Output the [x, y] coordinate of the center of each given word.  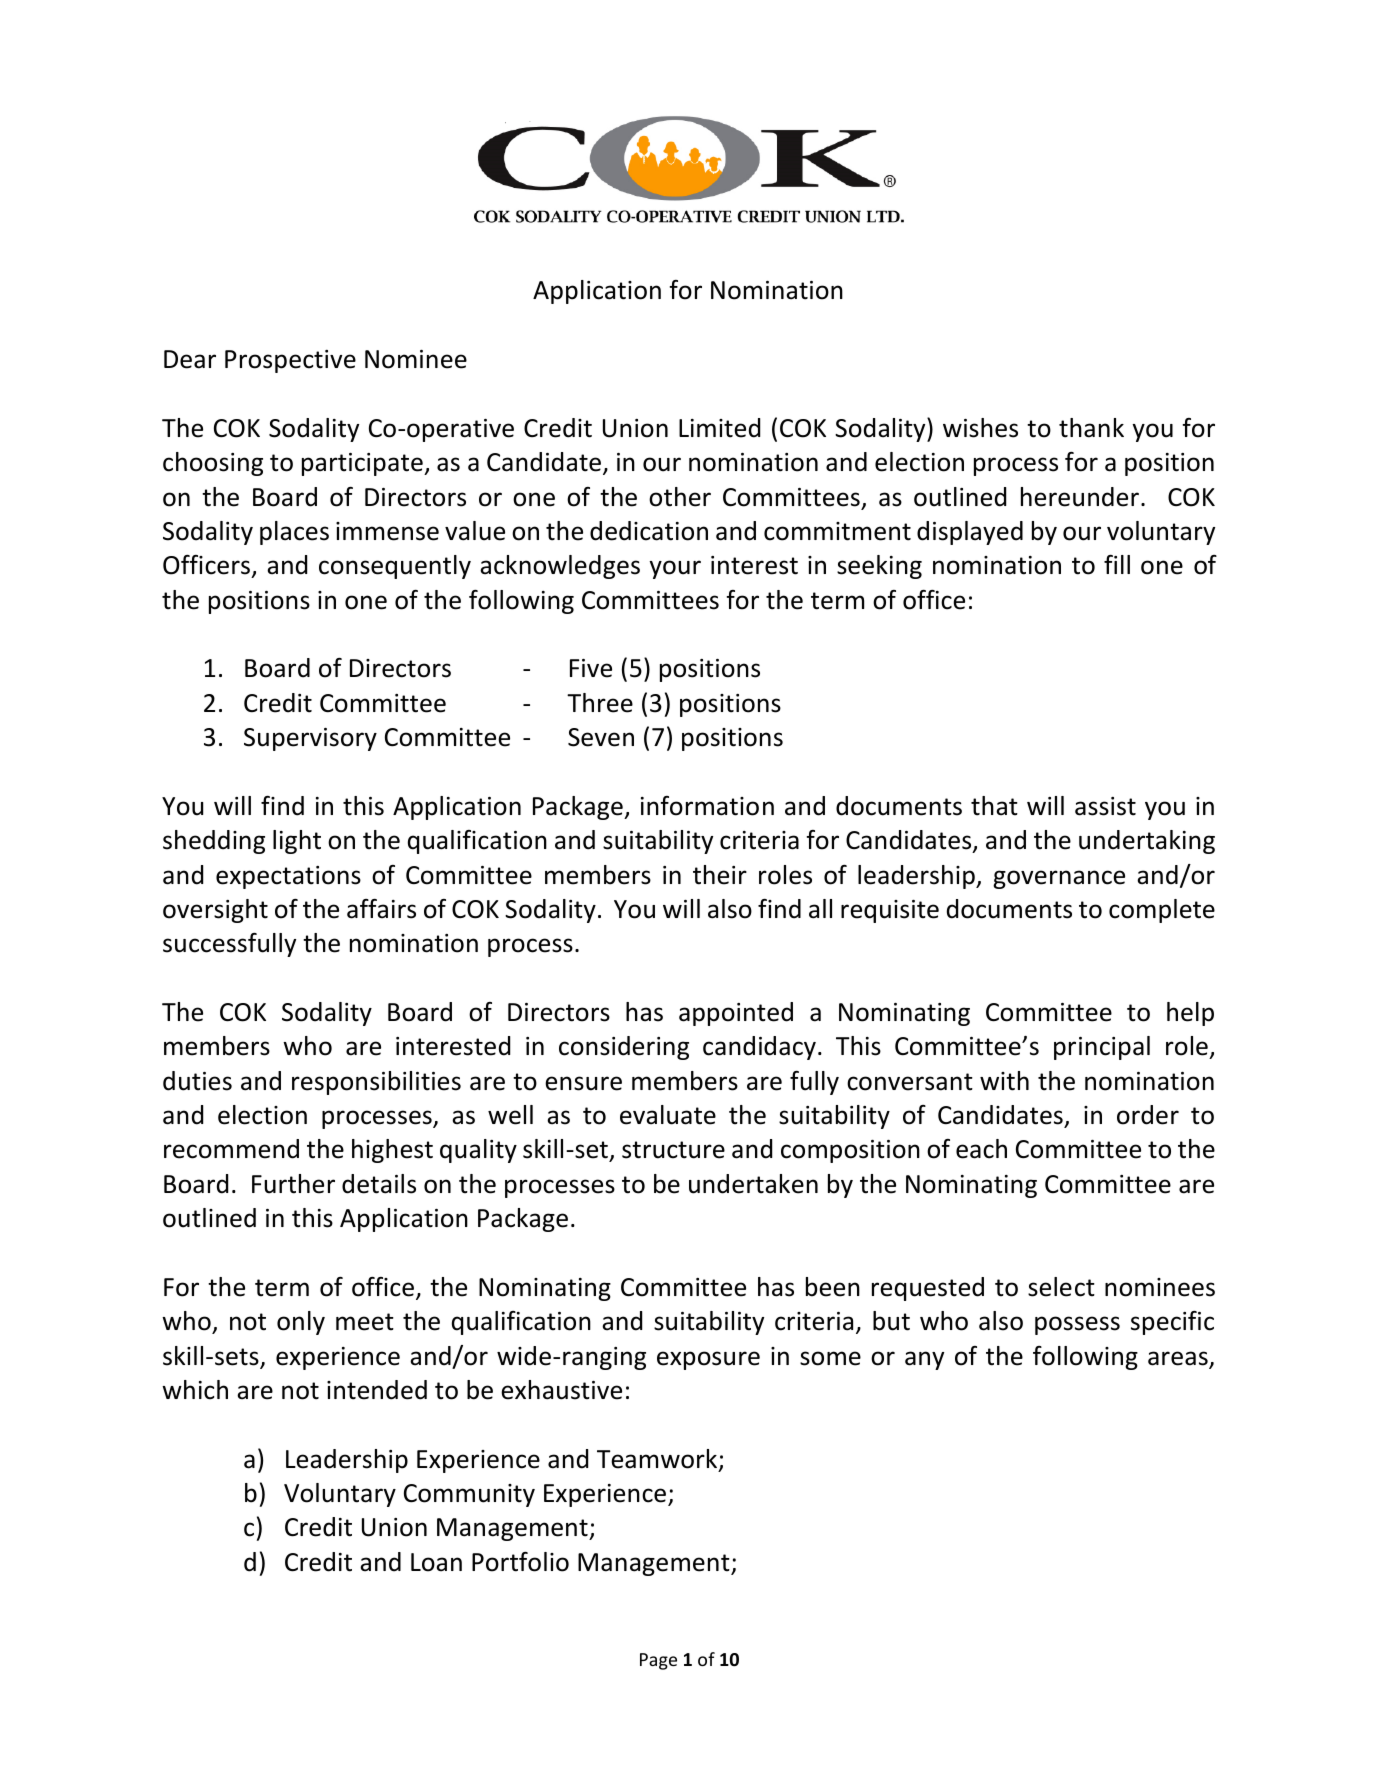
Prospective [290, 361]
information [707, 806]
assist [1105, 806]
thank [1091, 428]
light [297, 842]
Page [658, 1661]
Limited [719, 428]
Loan [436, 1562]
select [1061, 1287]
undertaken [753, 1184]
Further [293, 1184]
